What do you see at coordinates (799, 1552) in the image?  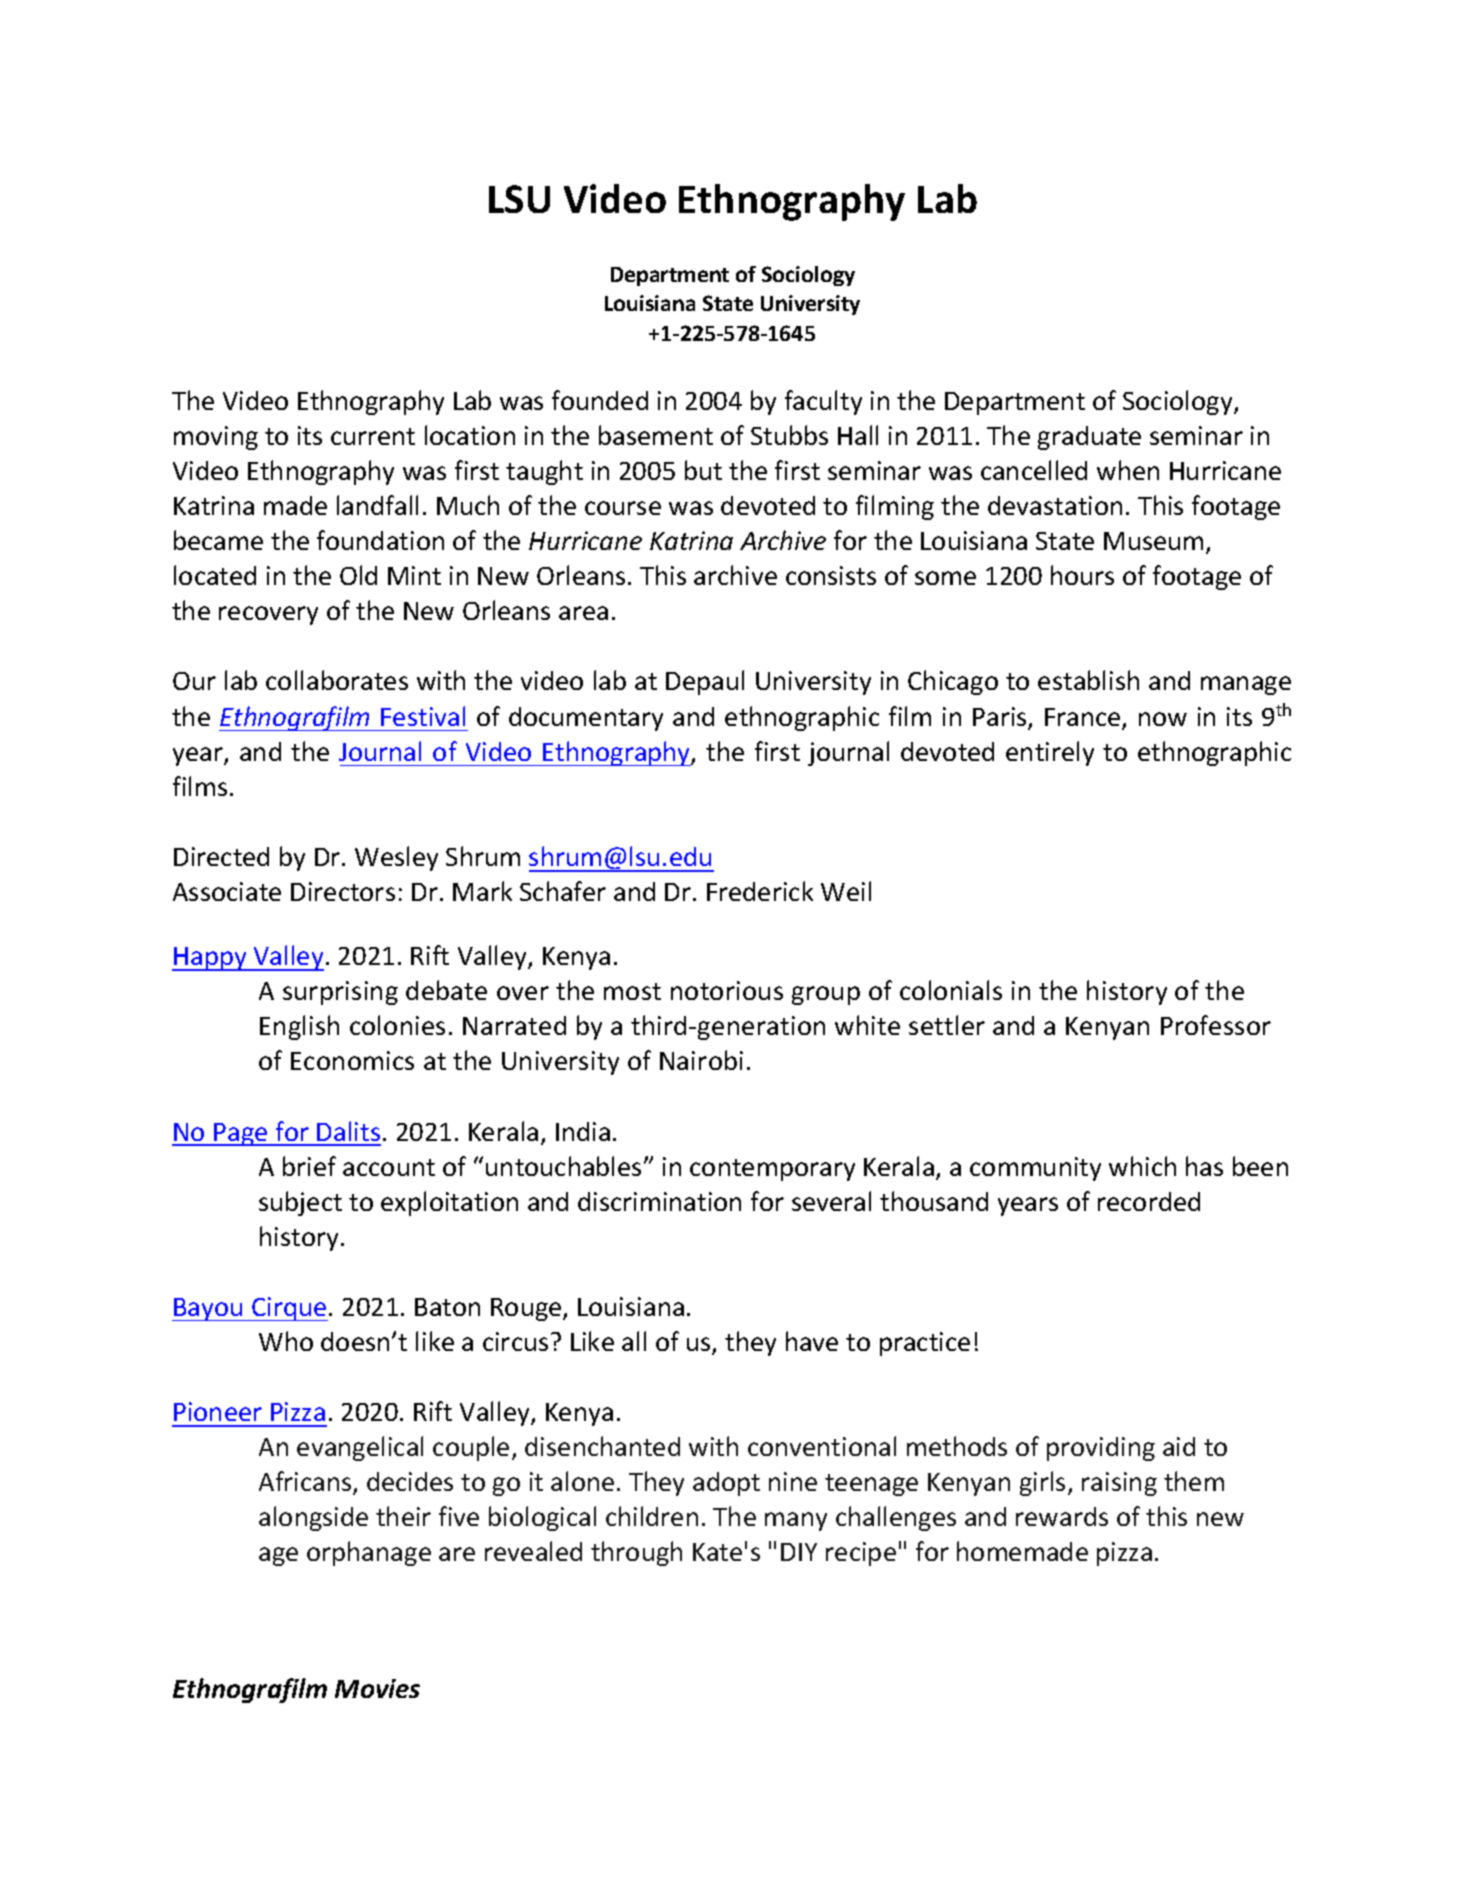 I see `DIY` at bounding box center [799, 1552].
